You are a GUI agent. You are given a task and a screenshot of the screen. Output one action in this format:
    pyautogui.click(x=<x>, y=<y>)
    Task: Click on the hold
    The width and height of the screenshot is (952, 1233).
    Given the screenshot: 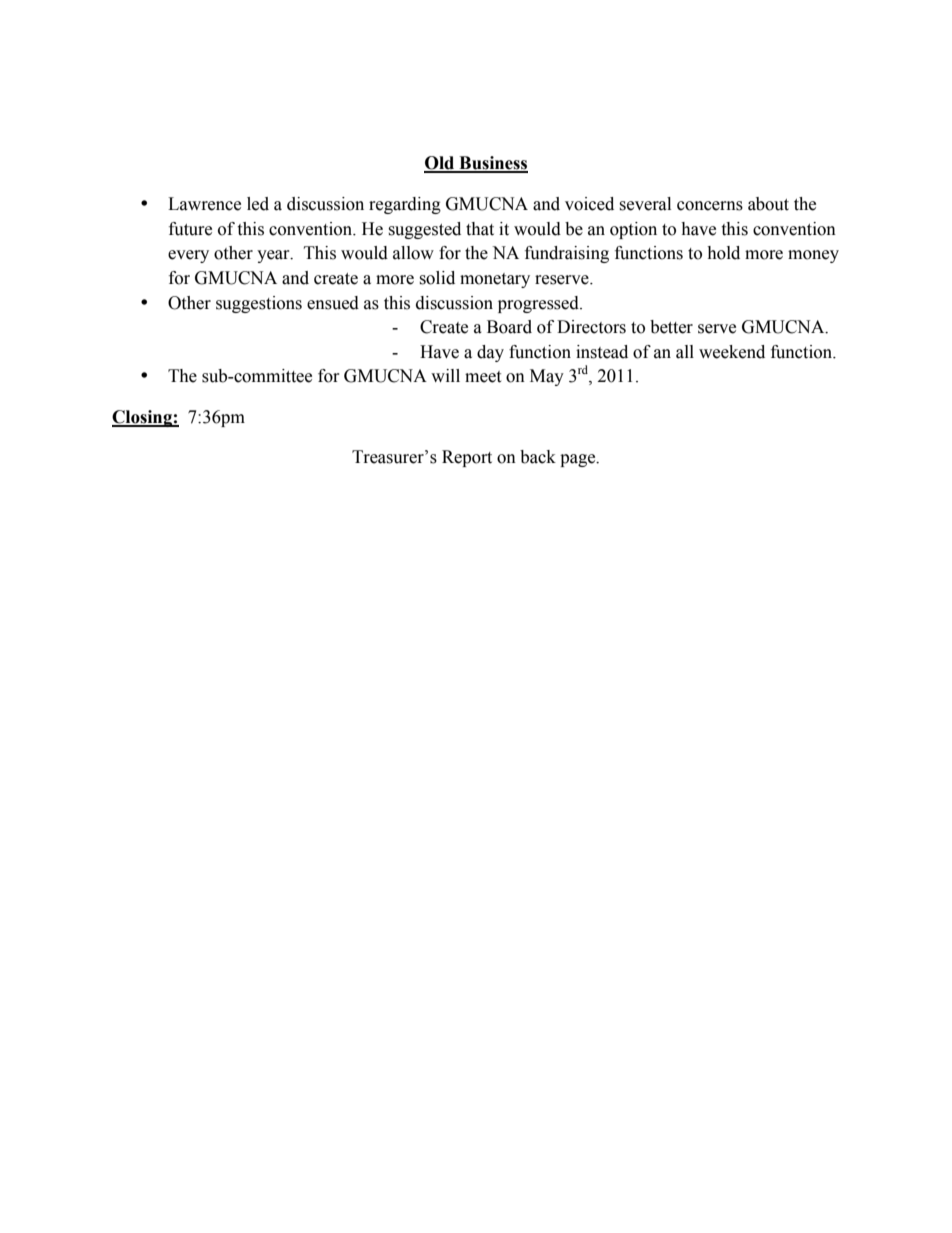 What is the action you would take?
    pyautogui.click(x=723, y=253)
